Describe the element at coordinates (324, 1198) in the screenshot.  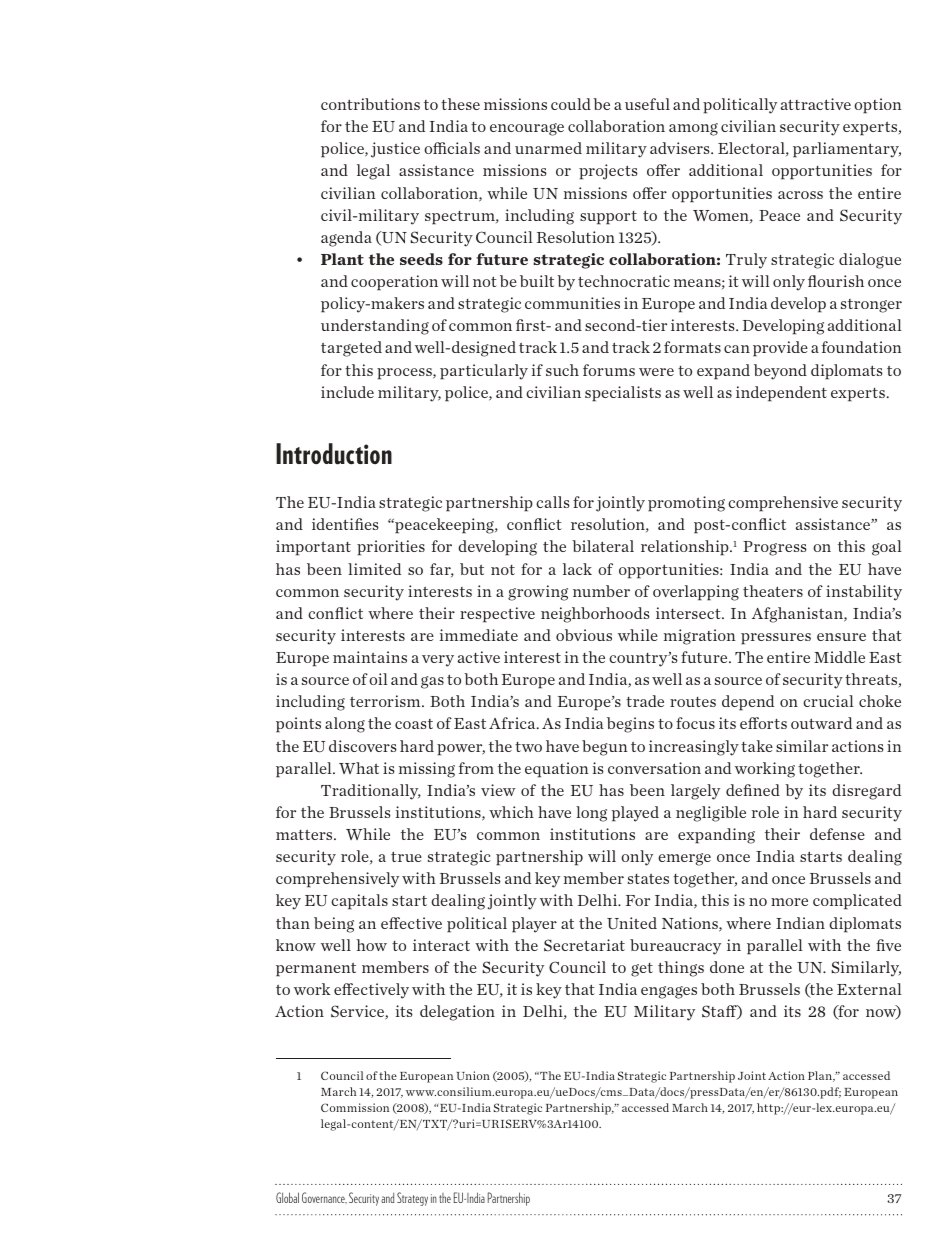
I see `Governance` at that location.
